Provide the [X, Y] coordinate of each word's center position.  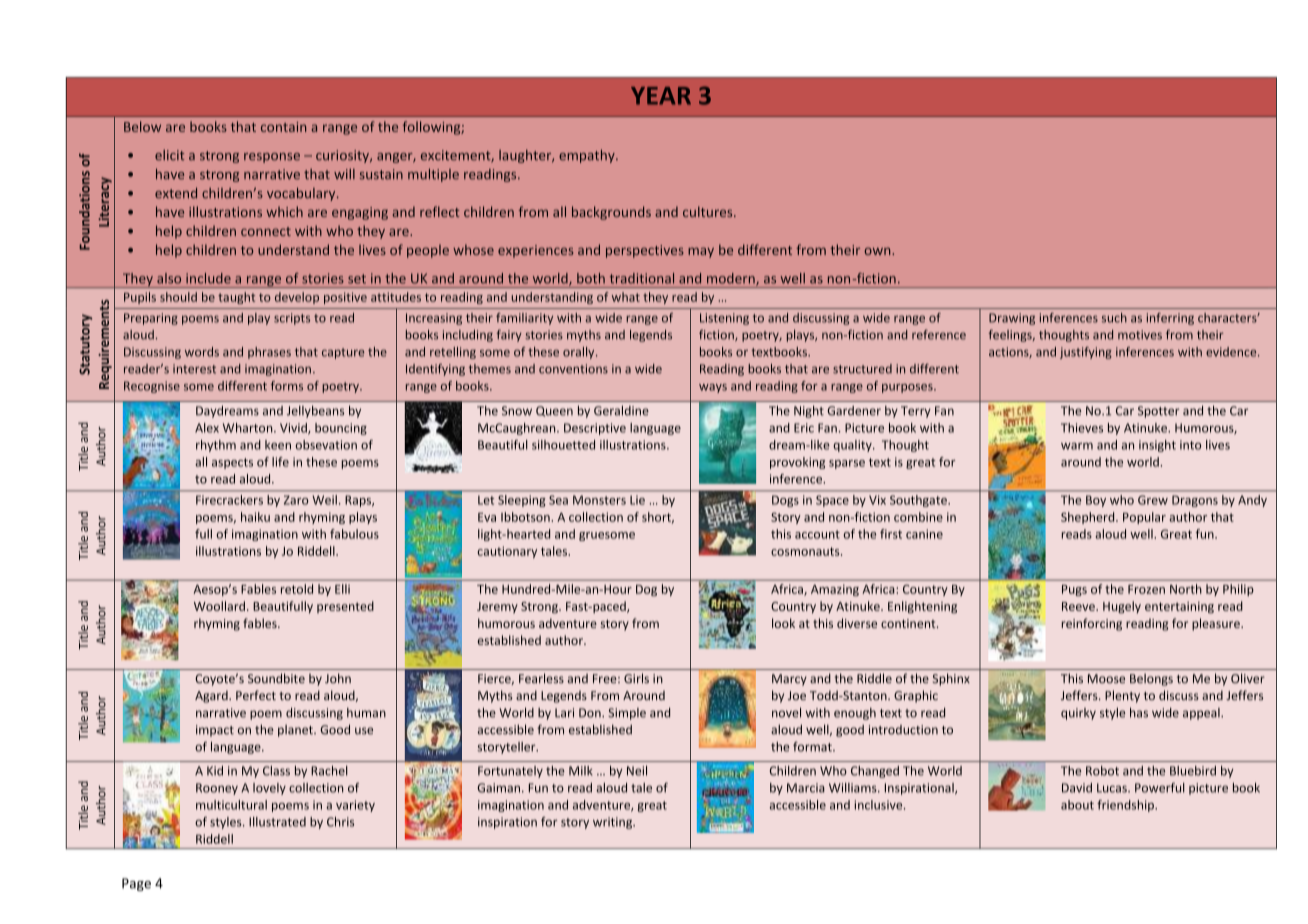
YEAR [661, 96]
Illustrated [277, 822]
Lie [637, 500]
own [878, 251]
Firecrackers [229, 500]
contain [283, 127]
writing [614, 823]
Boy [1096, 501]
